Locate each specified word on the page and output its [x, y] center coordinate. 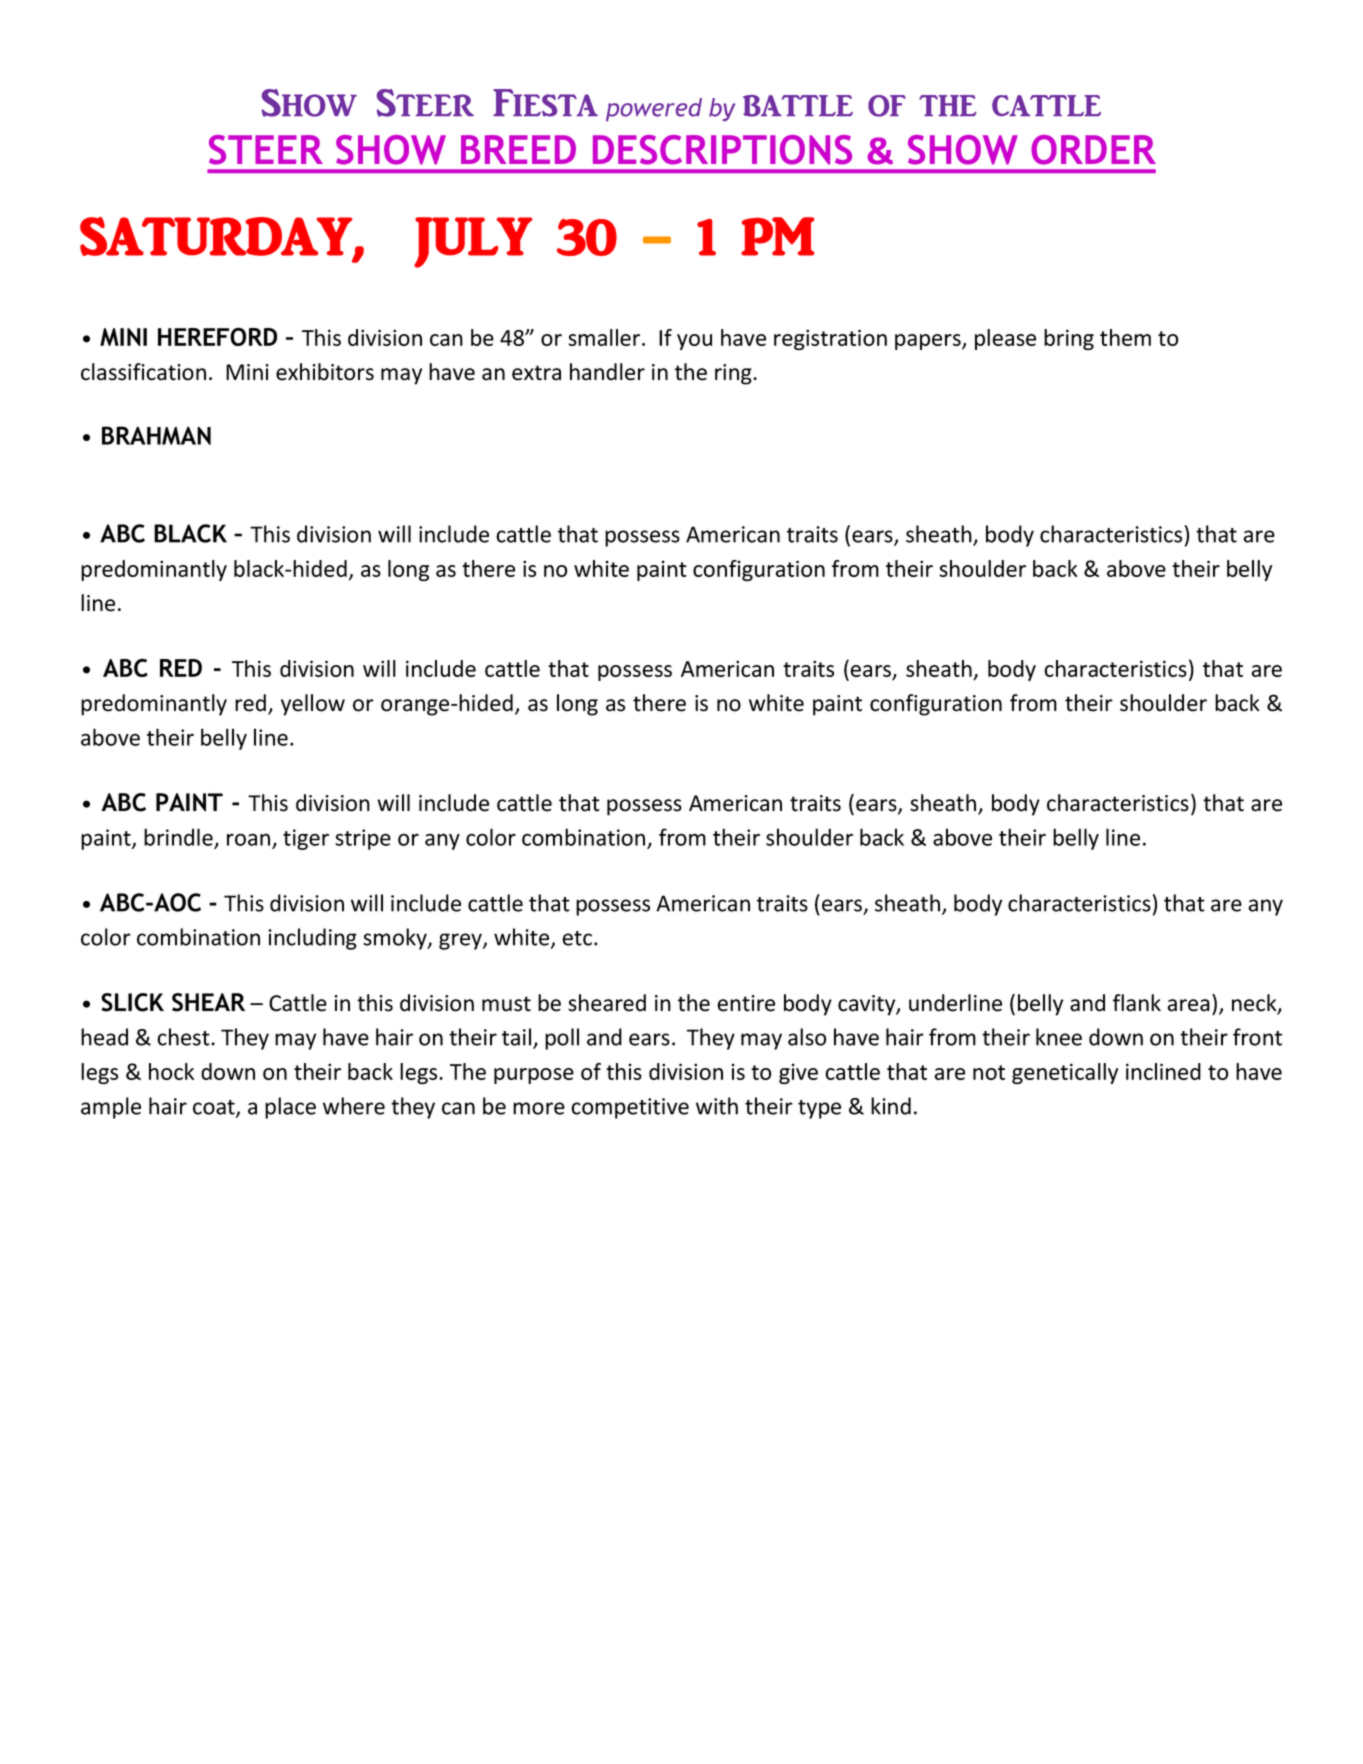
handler [607, 372]
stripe [363, 839]
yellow [313, 705]
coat [215, 1108]
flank [1137, 1003]
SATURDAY [217, 237]
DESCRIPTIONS [722, 150]
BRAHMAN [156, 435]
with [717, 1106]
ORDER [1093, 150]
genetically [1065, 1073]
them [1125, 337]
